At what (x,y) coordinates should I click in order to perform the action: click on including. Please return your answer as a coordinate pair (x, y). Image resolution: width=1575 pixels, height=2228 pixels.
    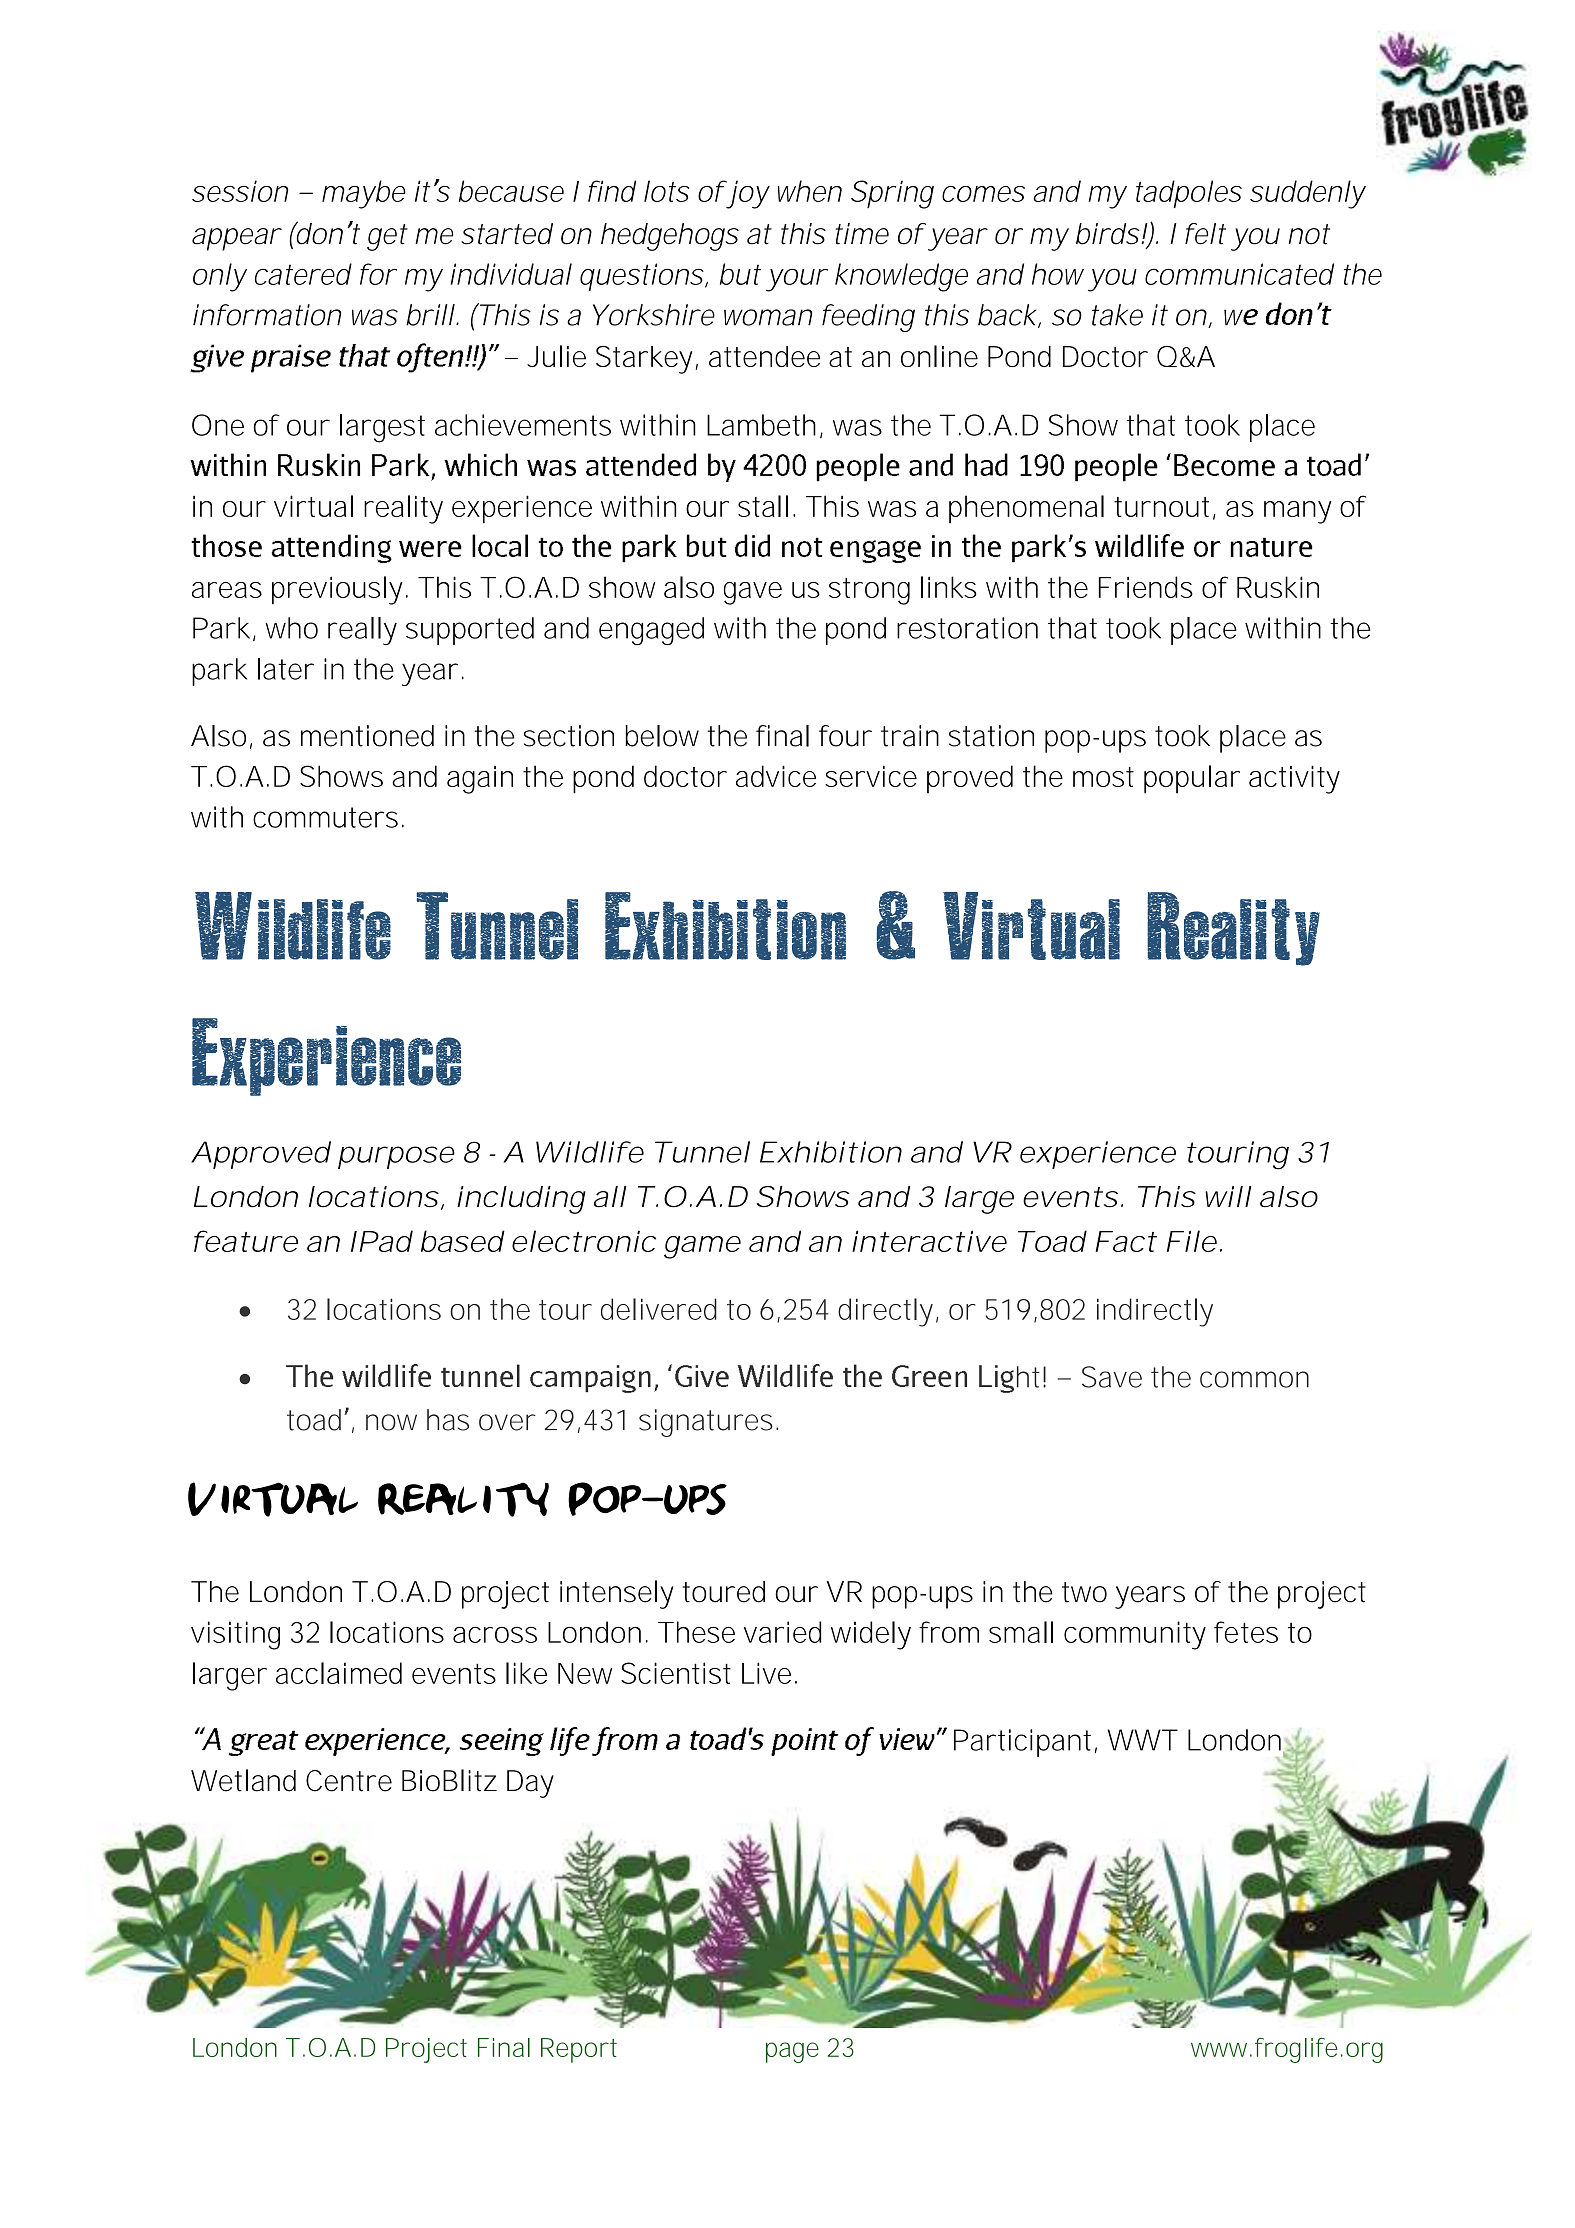
    Looking at the image, I should click on (521, 1200).
